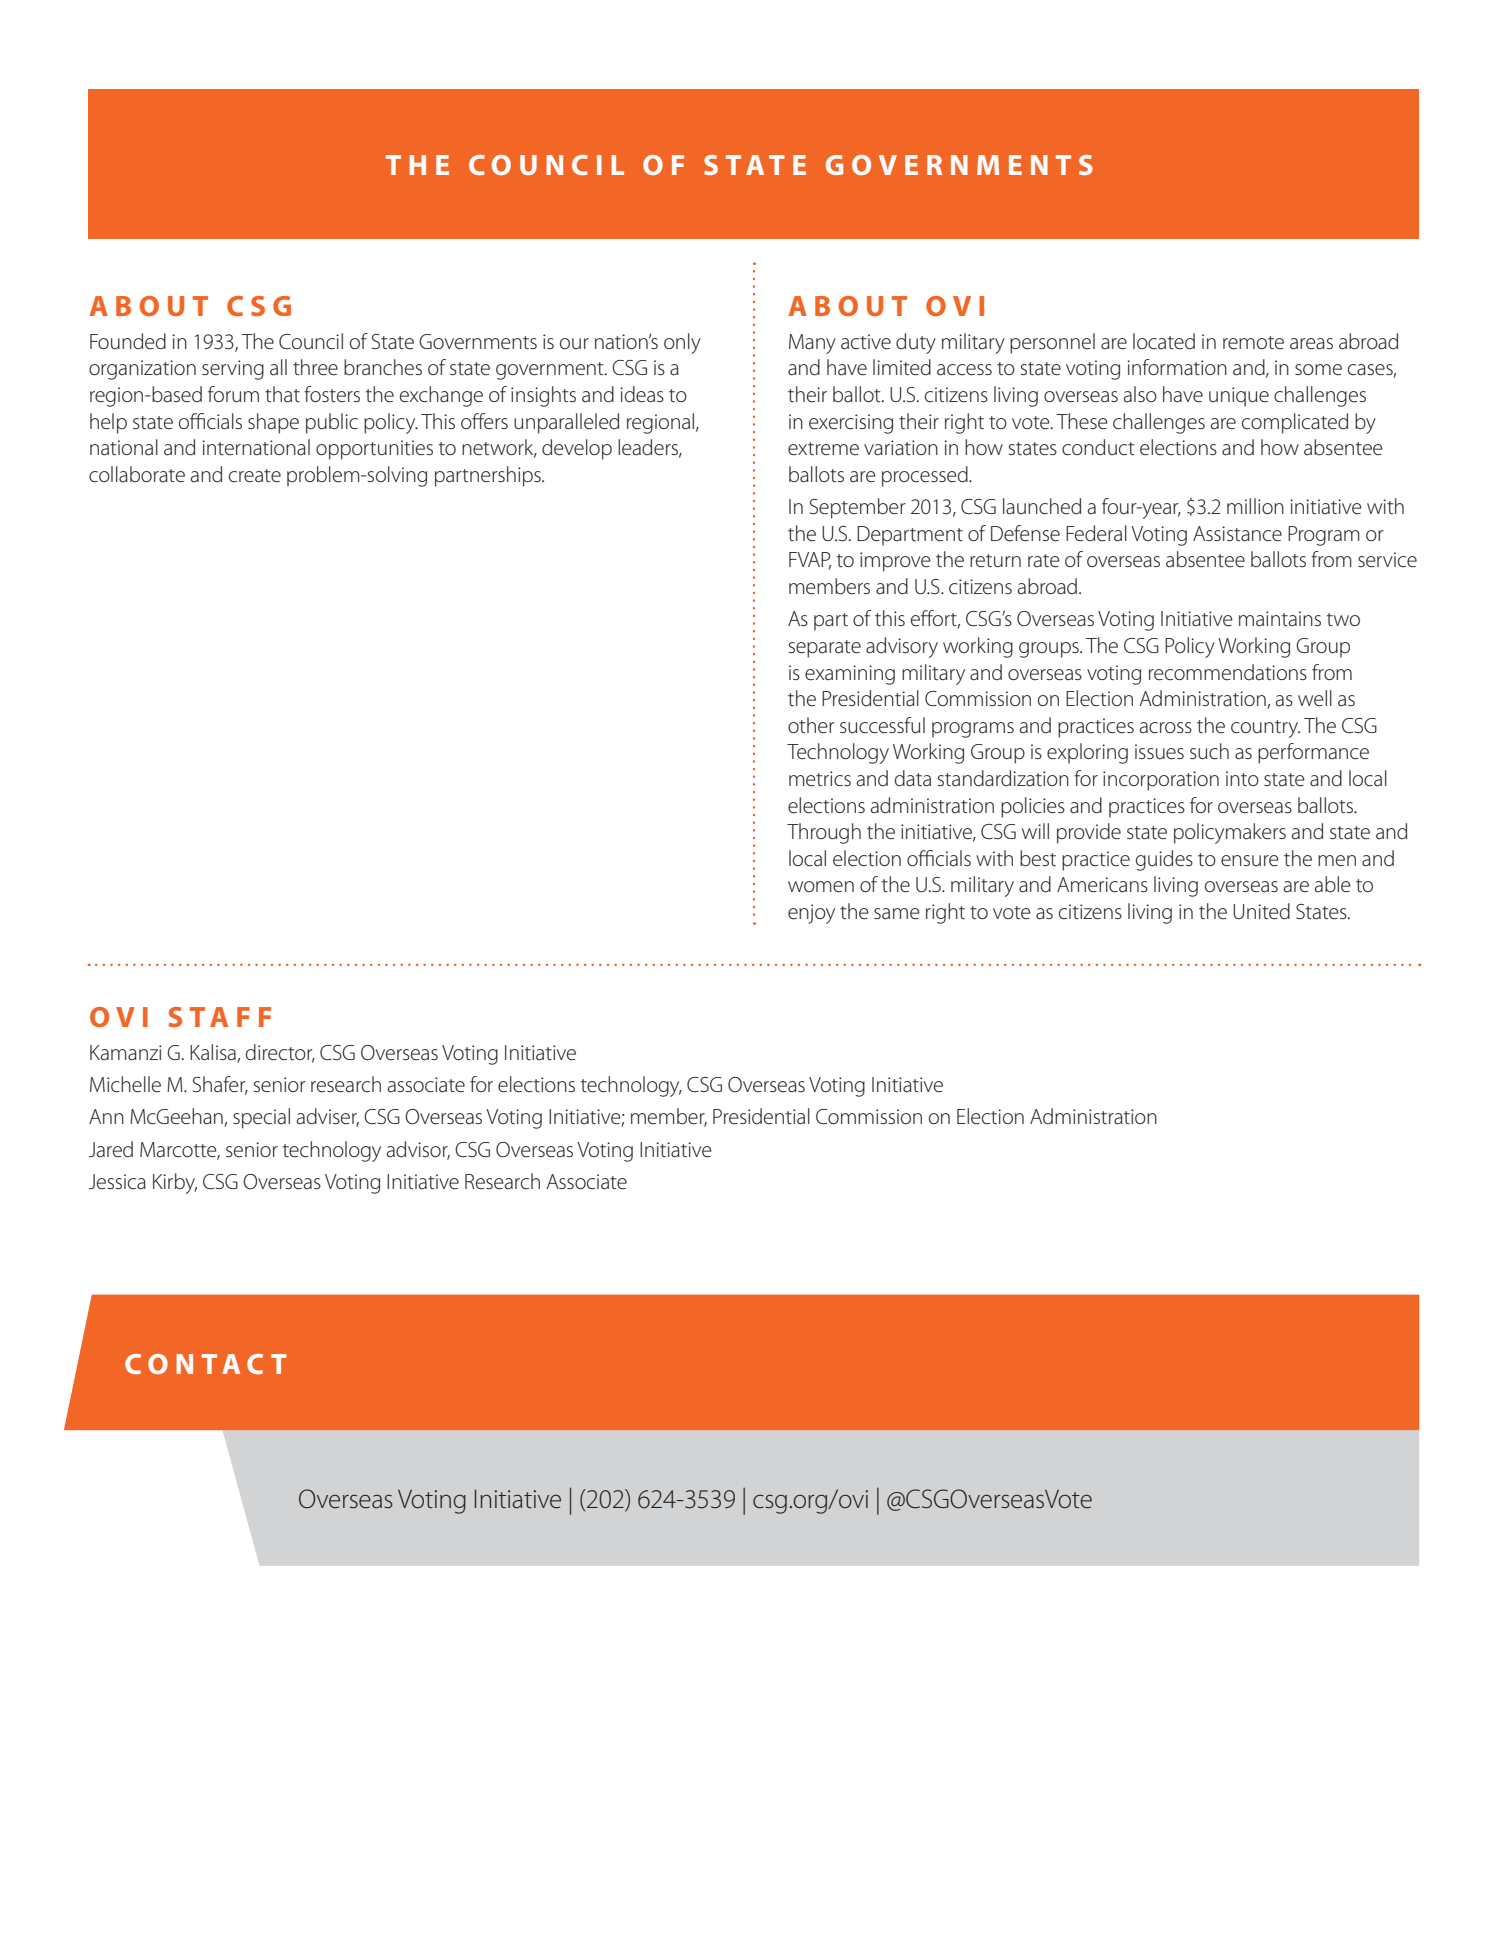 The height and width of the screenshot is (1951, 1508). What do you see at coordinates (175, 1183) in the screenshot?
I see `Kirby` at bounding box center [175, 1183].
